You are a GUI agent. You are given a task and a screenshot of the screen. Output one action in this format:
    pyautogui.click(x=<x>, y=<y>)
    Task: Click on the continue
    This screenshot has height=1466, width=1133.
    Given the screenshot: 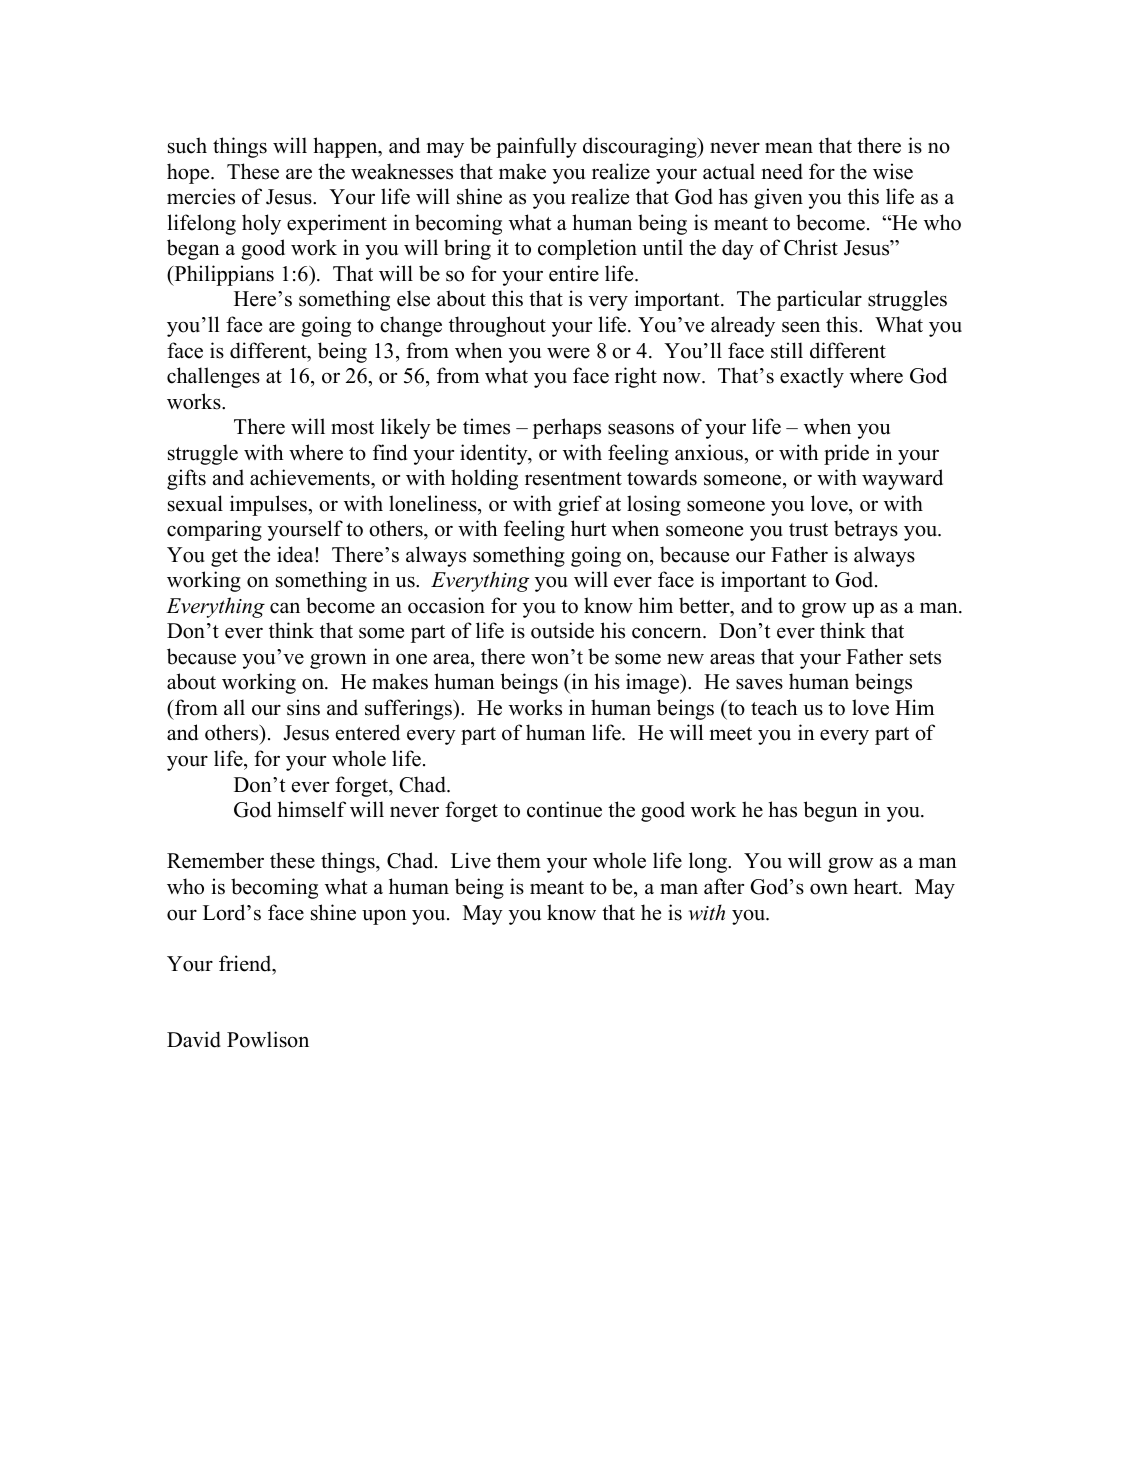 What is the action you would take?
    pyautogui.click(x=564, y=809)
